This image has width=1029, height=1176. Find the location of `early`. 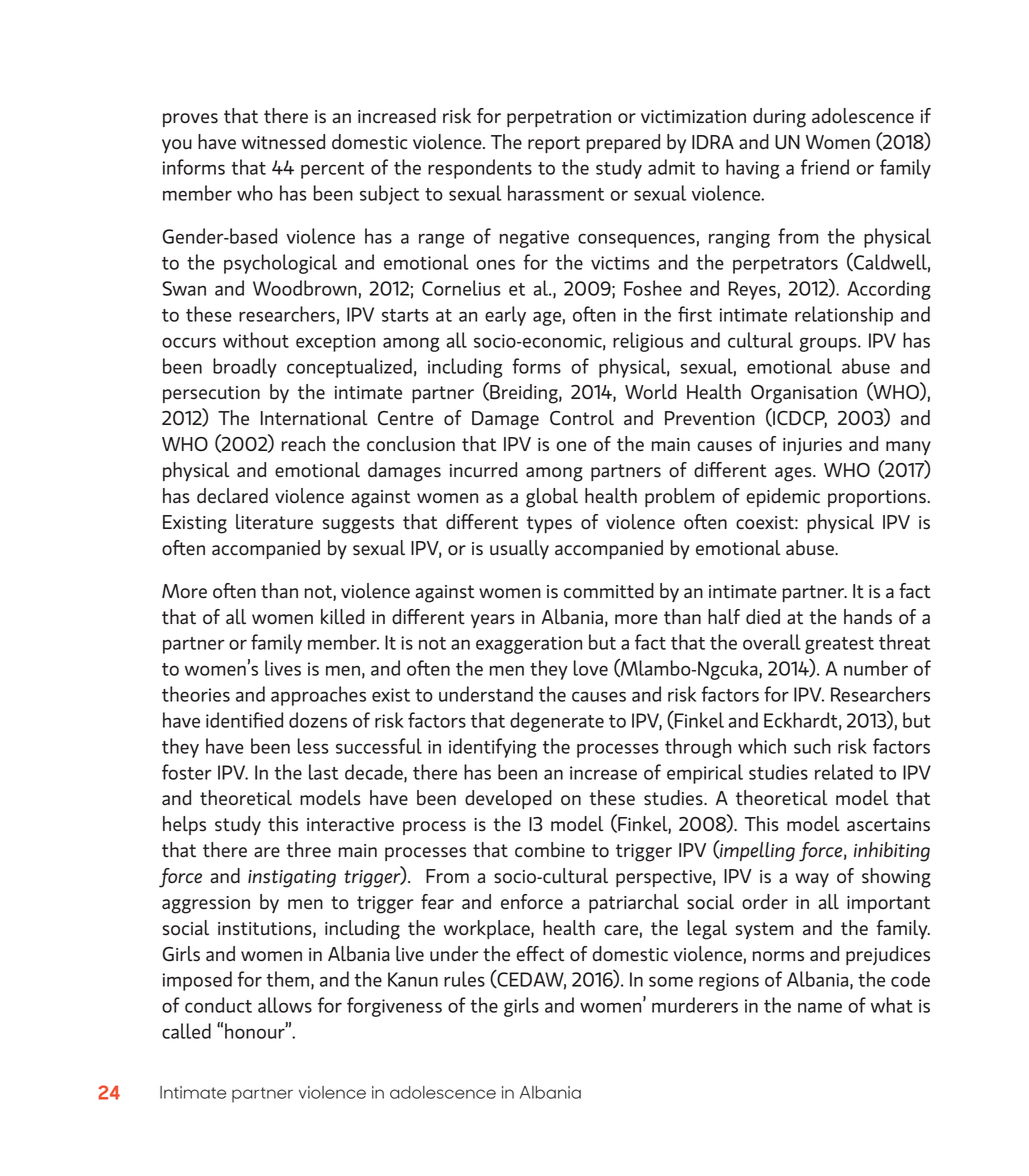

early is located at coordinates (505, 316).
